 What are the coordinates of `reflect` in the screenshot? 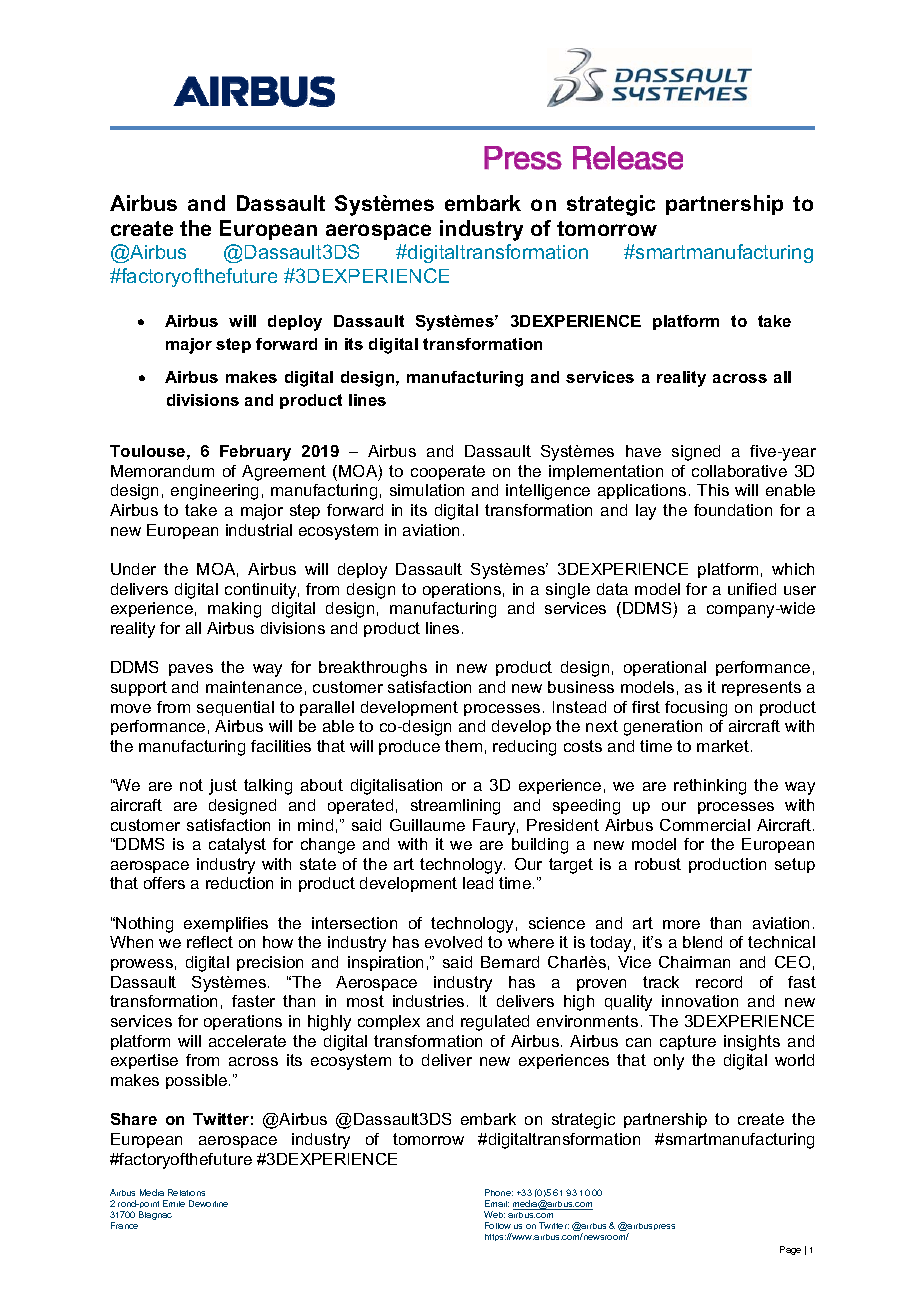 It's located at (210, 942).
